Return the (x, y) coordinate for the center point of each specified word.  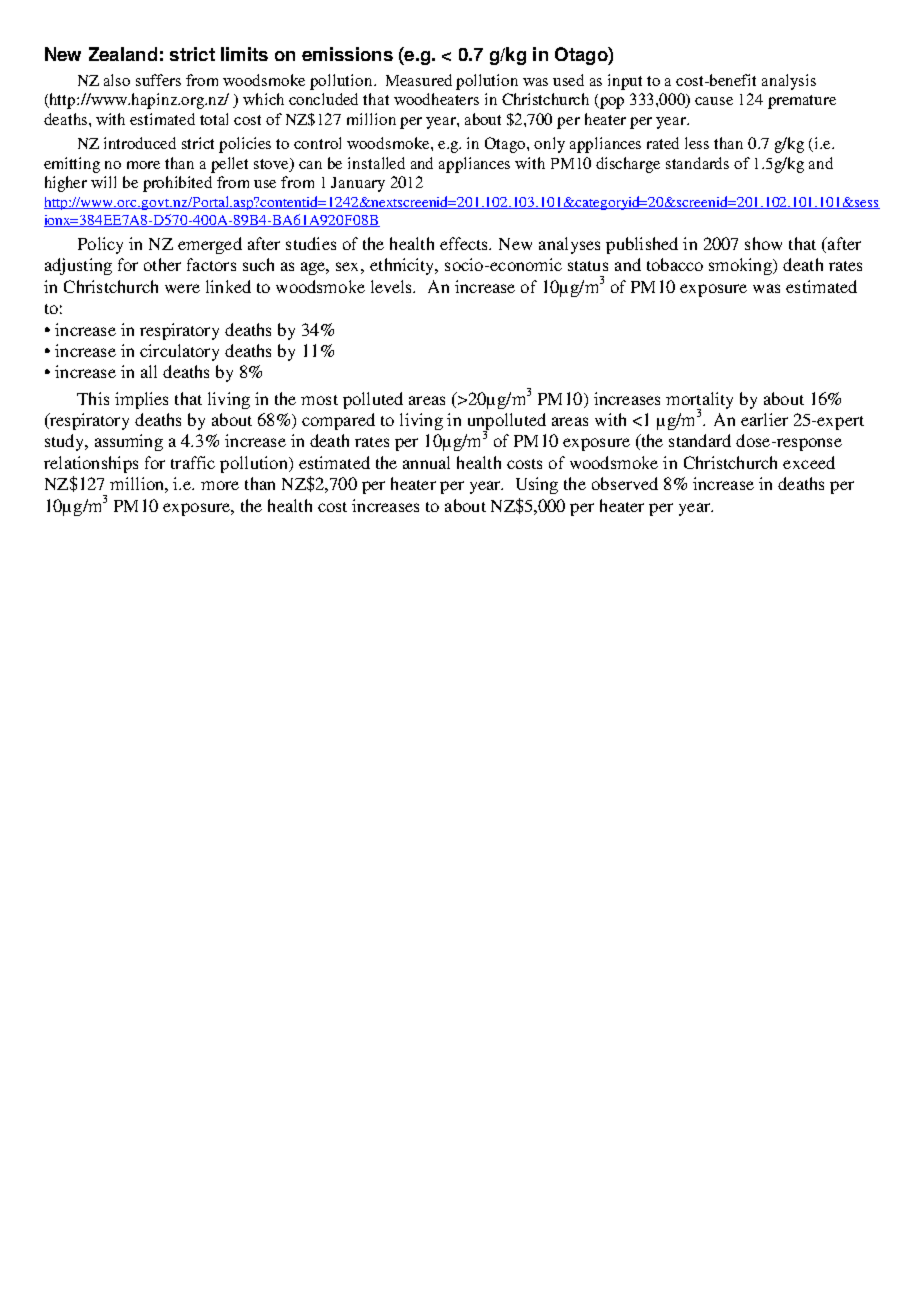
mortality (699, 401)
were (182, 288)
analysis (789, 82)
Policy (100, 245)
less (697, 143)
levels (393, 286)
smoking (742, 266)
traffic (193, 462)
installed (376, 163)
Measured (419, 80)
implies (141, 400)
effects (465, 243)
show (763, 243)
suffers (158, 80)
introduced (140, 143)
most (319, 400)
